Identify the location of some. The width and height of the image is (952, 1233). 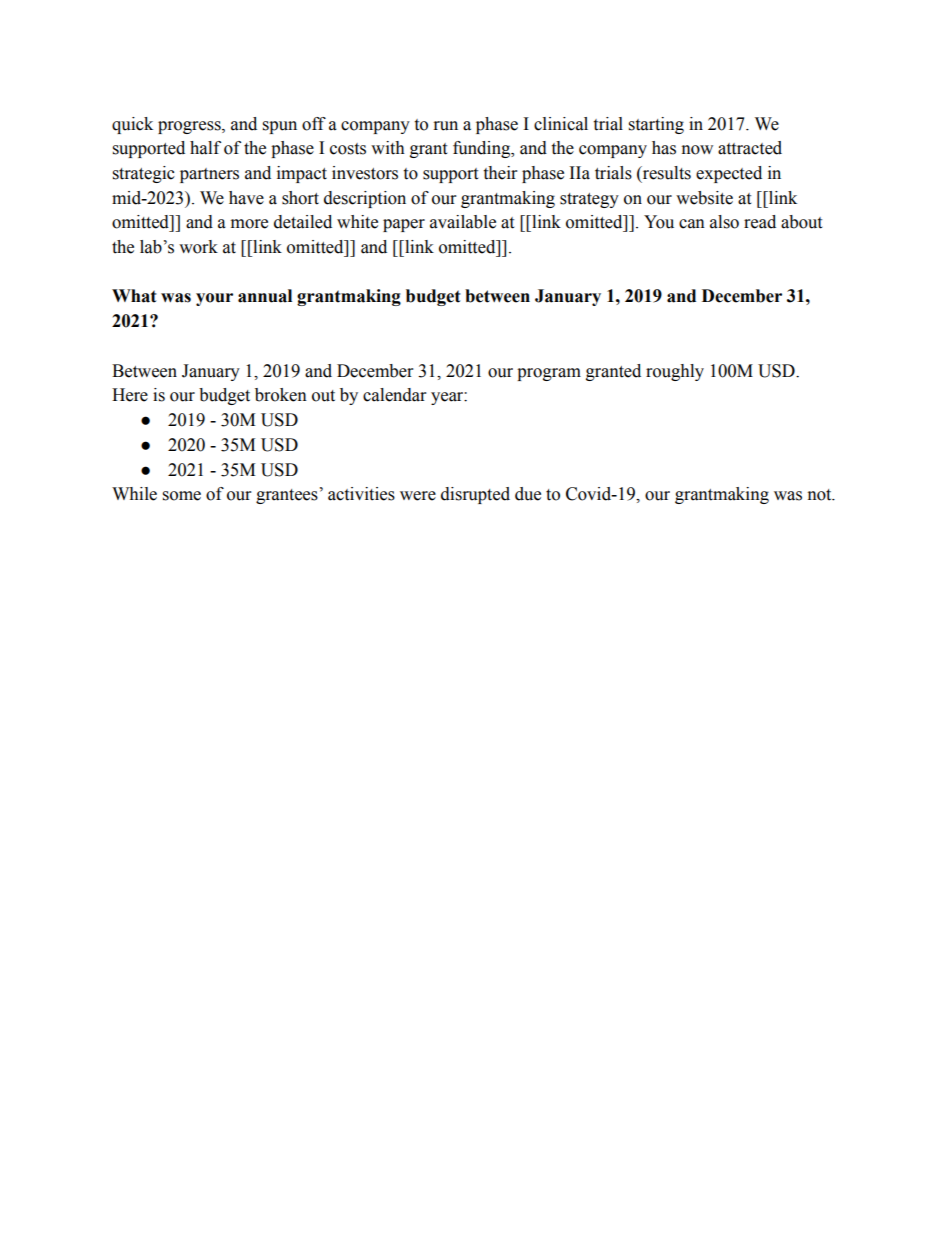
(182, 496).
